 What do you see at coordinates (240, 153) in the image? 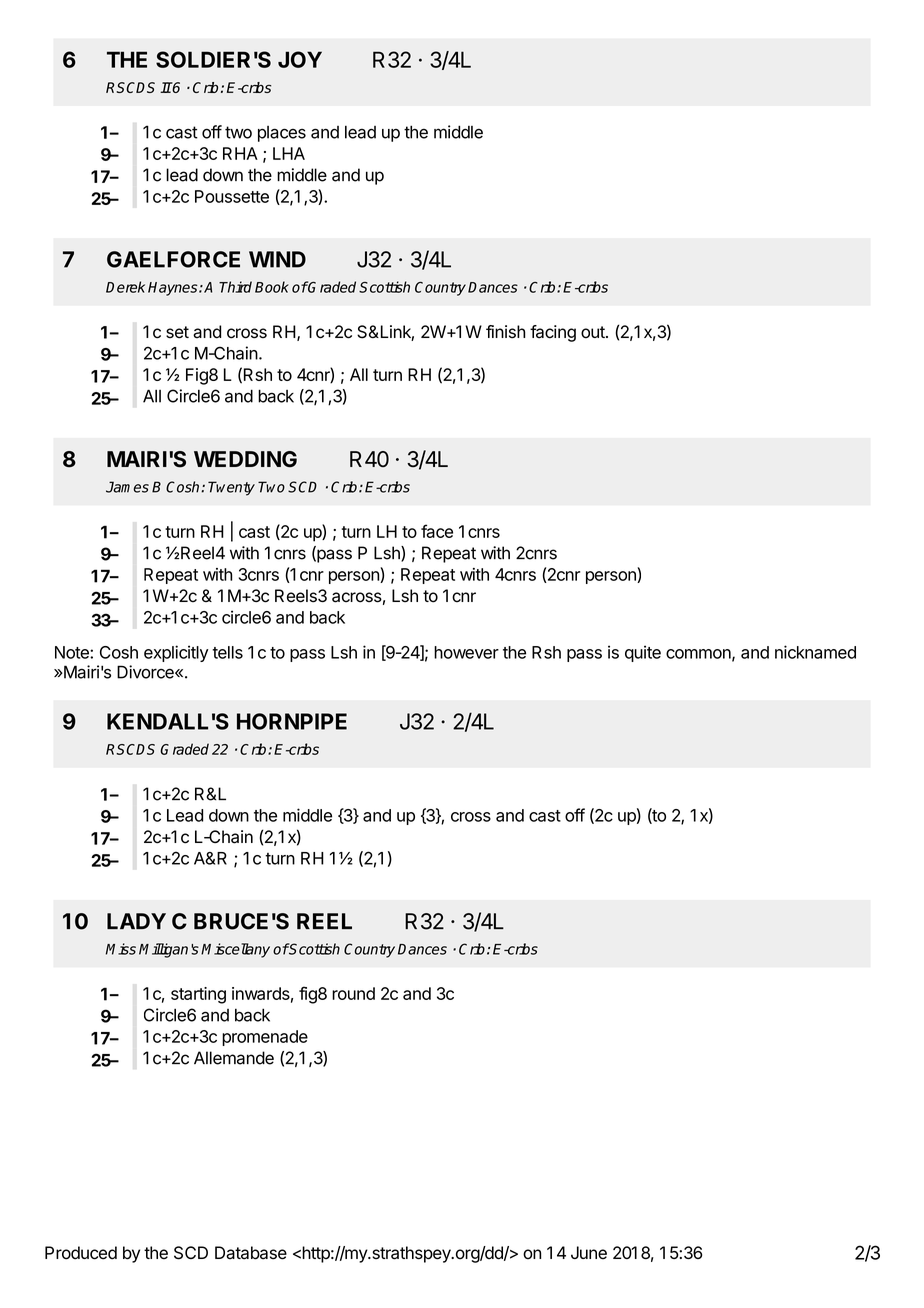
I see `RHA` at bounding box center [240, 153].
